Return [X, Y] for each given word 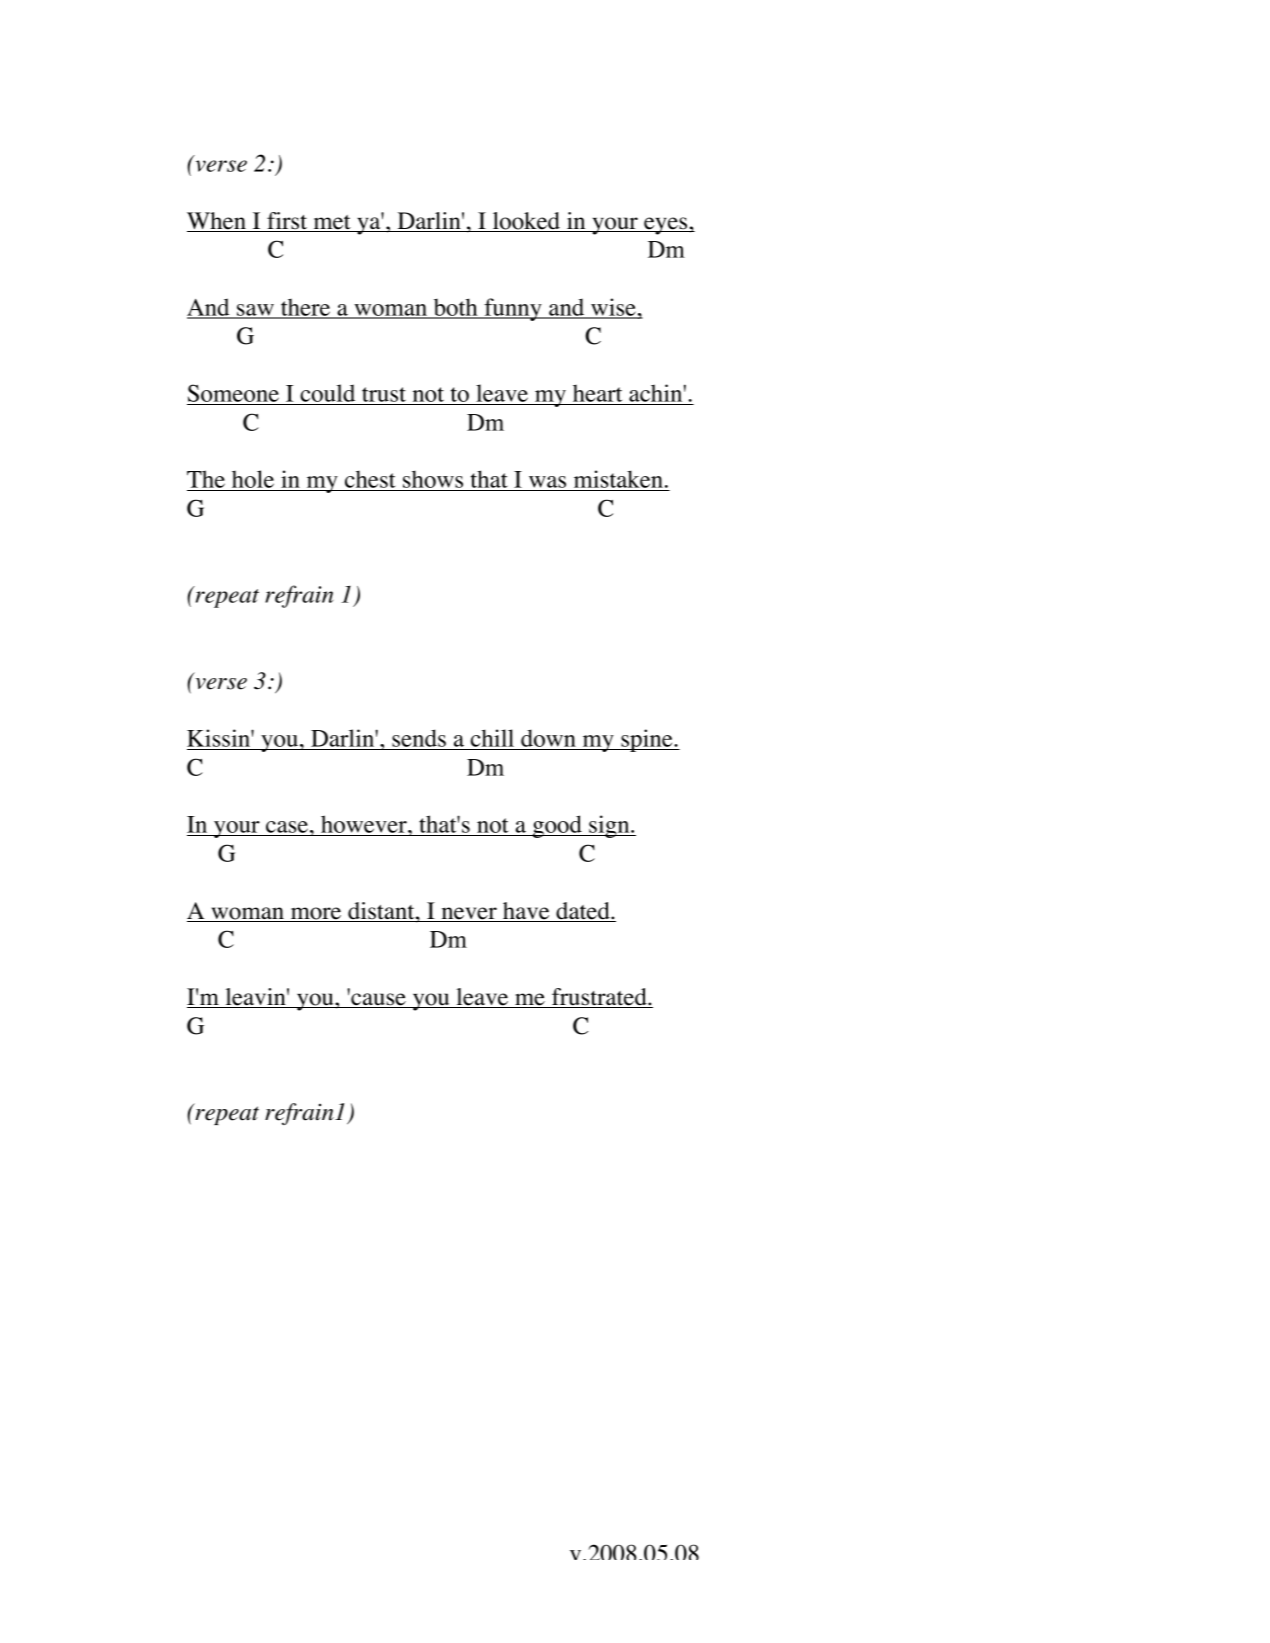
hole [252, 480]
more [316, 914]
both [455, 308]
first [287, 222]
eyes [666, 226]
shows [433, 480]
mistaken [618, 480]
